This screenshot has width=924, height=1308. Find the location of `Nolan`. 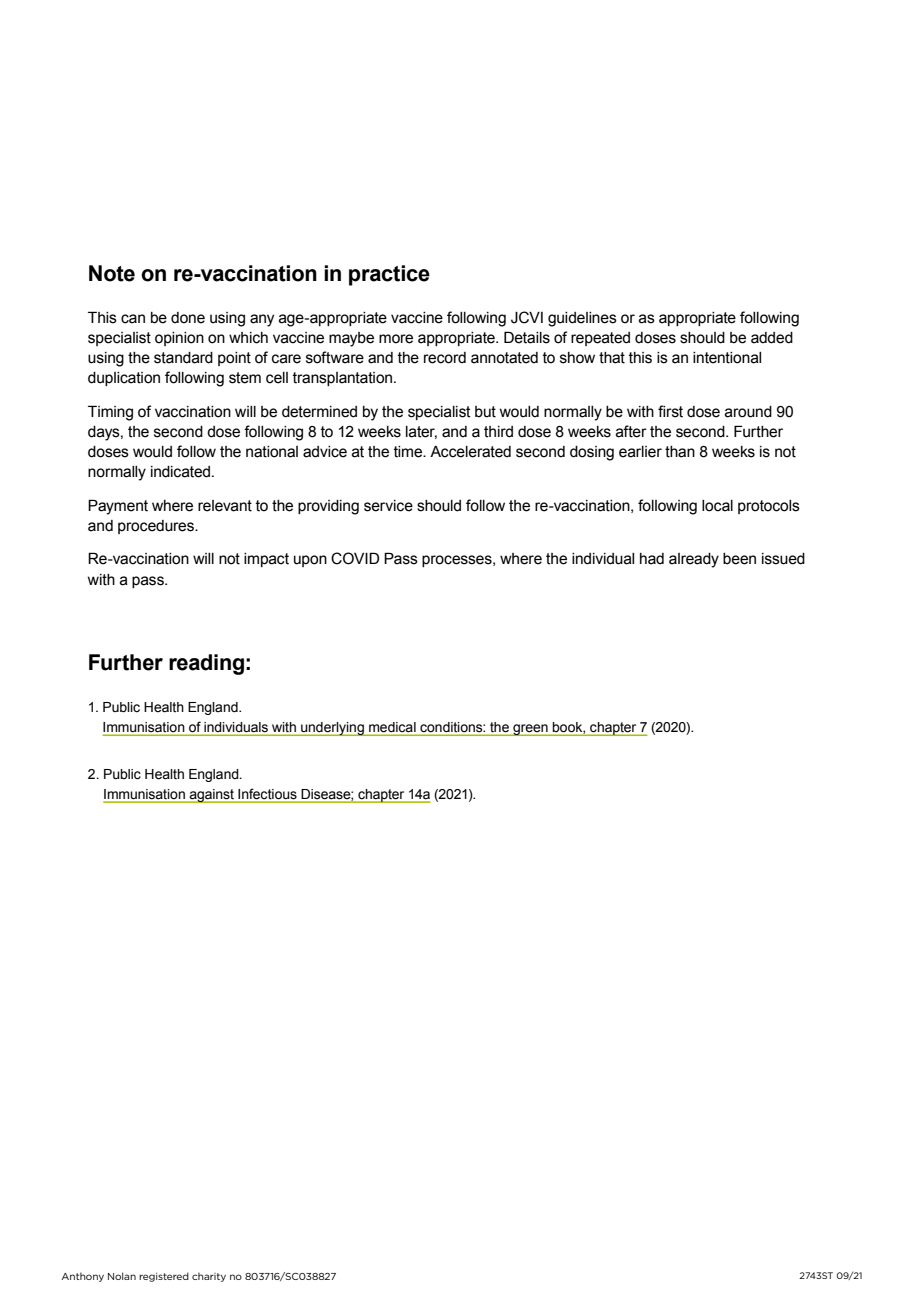

Nolan is located at coordinates (122, 1276).
